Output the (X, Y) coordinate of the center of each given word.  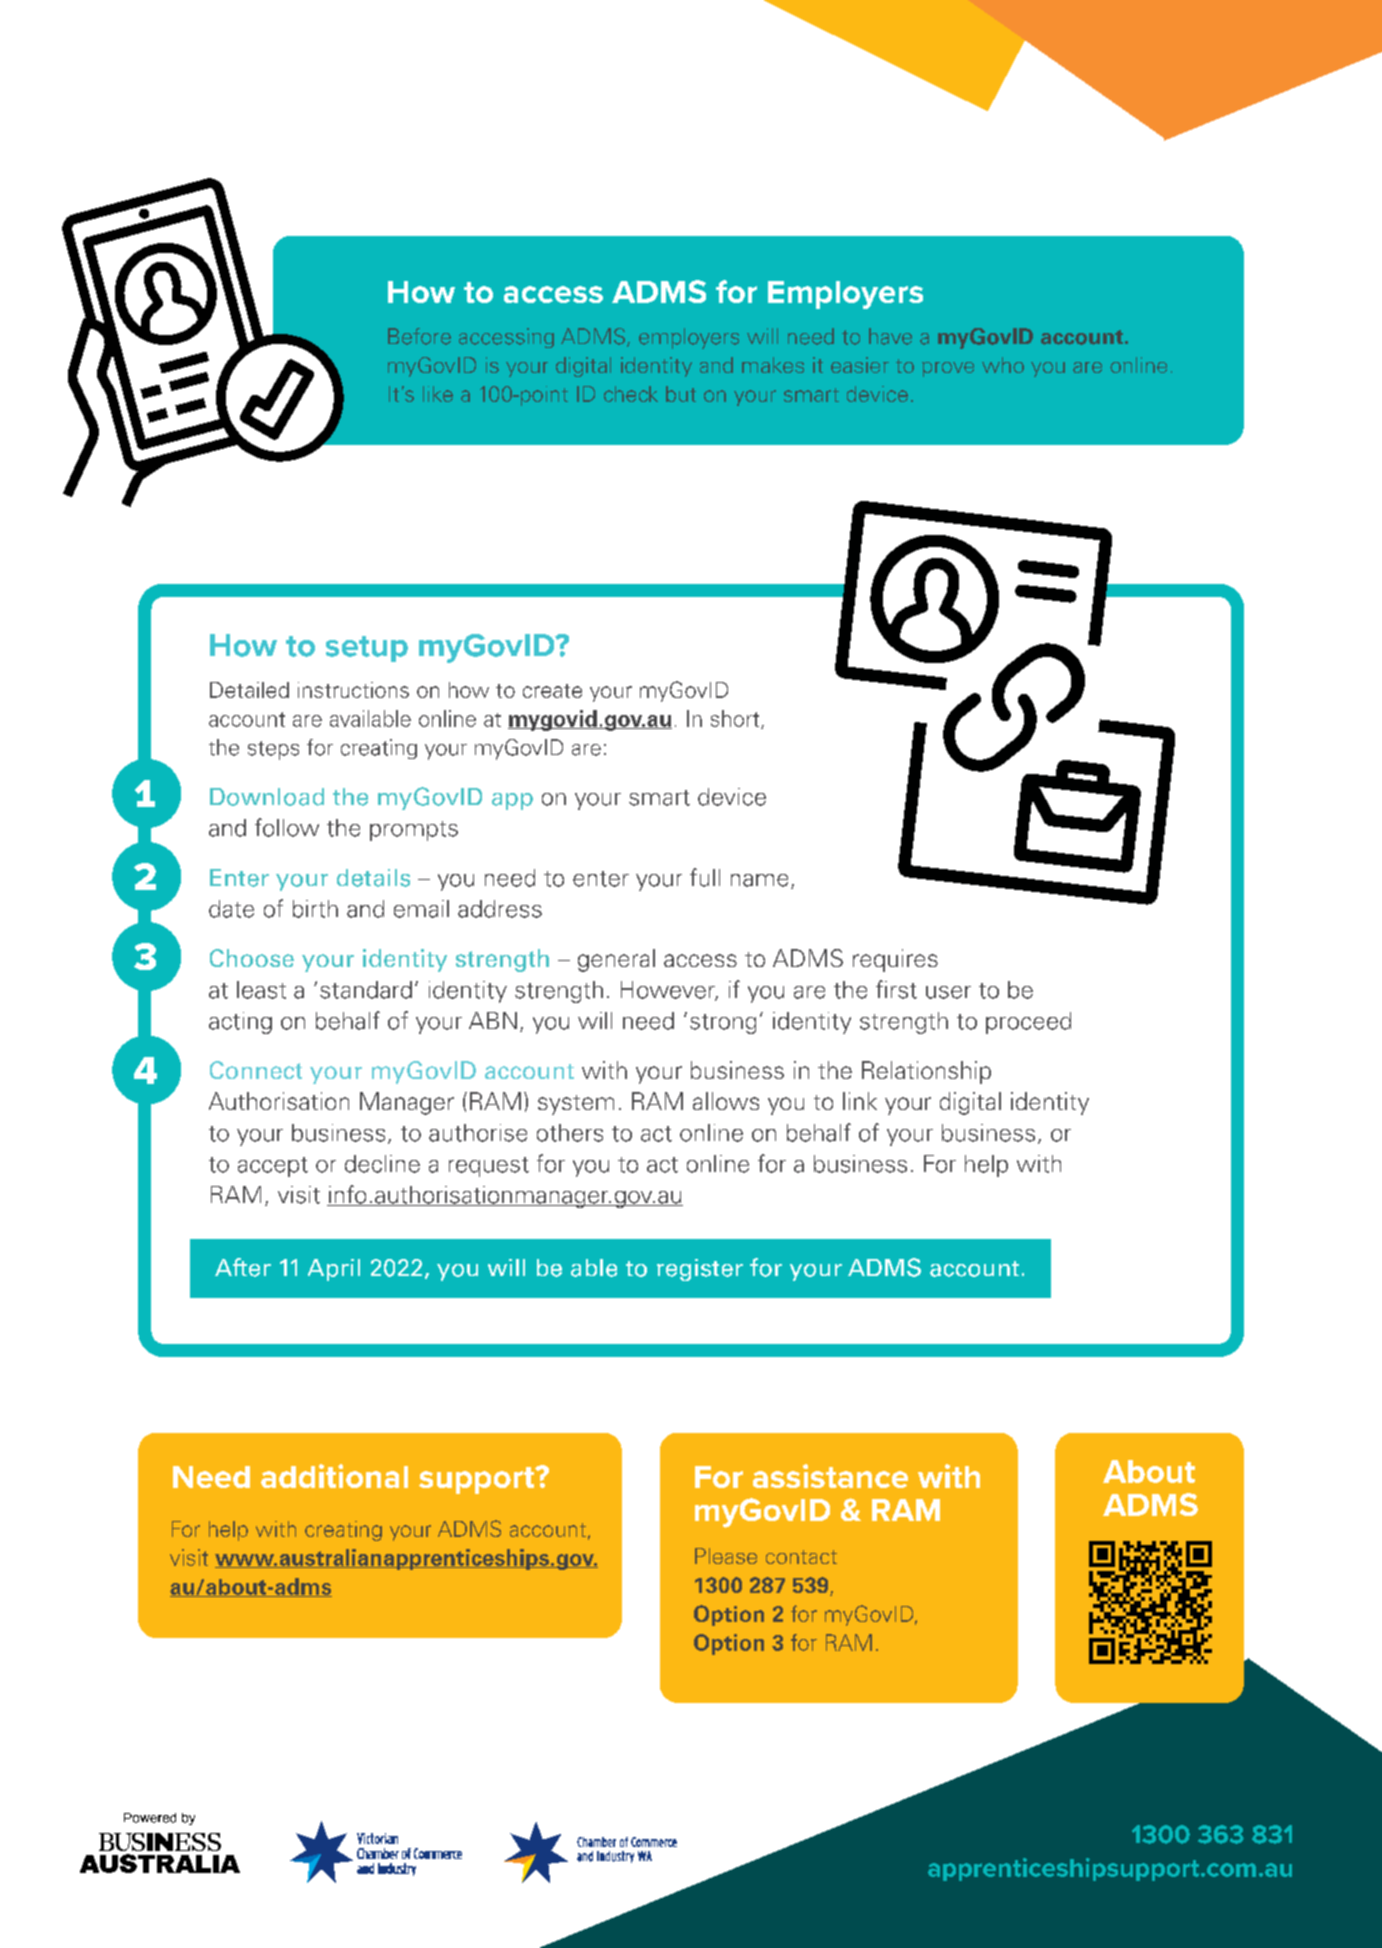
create (552, 691)
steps (273, 750)
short (736, 719)
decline (382, 1164)
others (570, 1133)
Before (419, 336)
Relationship (926, 1072)
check (631, 394)
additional (334, 1476)
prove (948, 369)
